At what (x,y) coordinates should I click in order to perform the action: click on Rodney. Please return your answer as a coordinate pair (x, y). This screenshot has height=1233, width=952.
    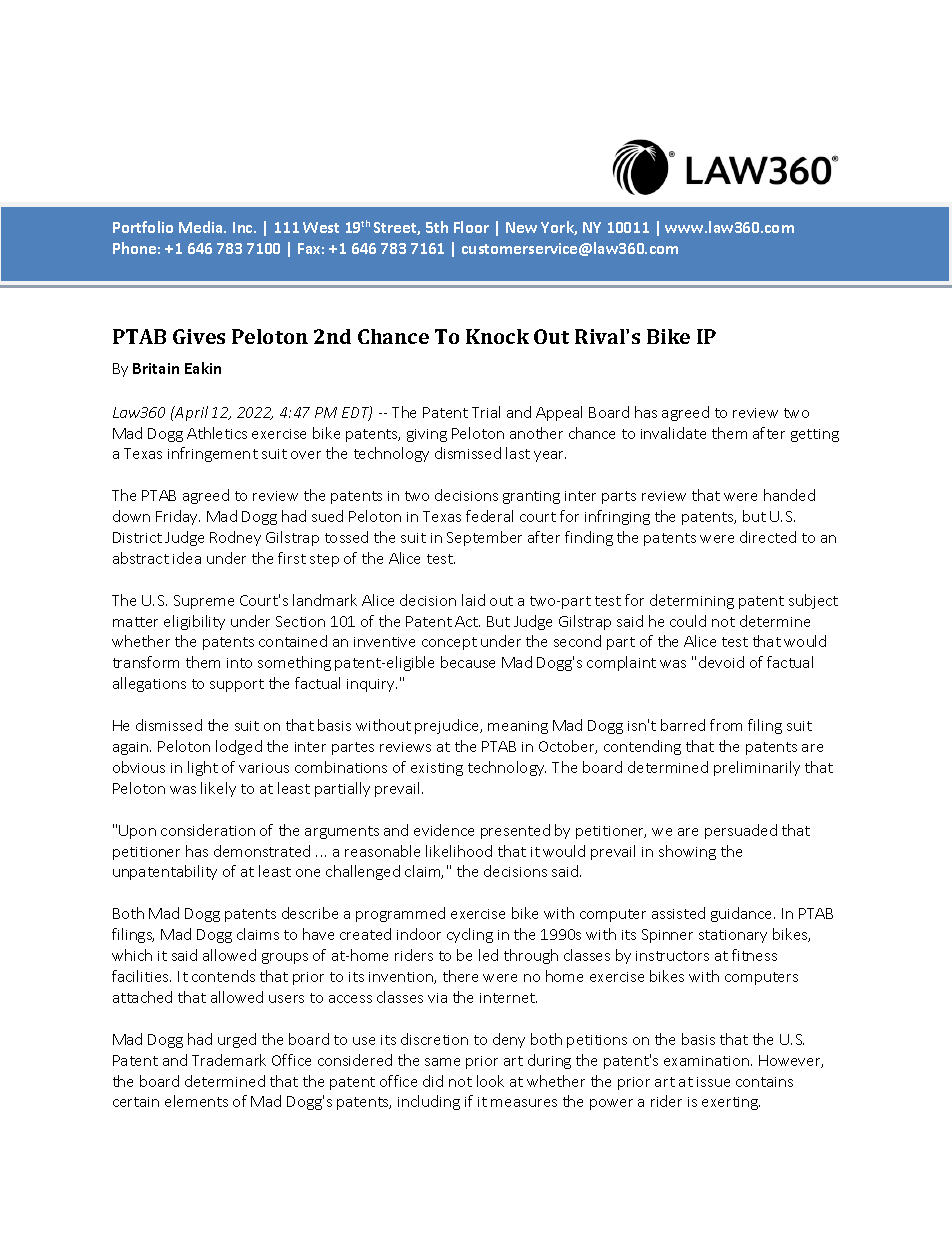
    Looking at the image, I should click on (235, 538).
